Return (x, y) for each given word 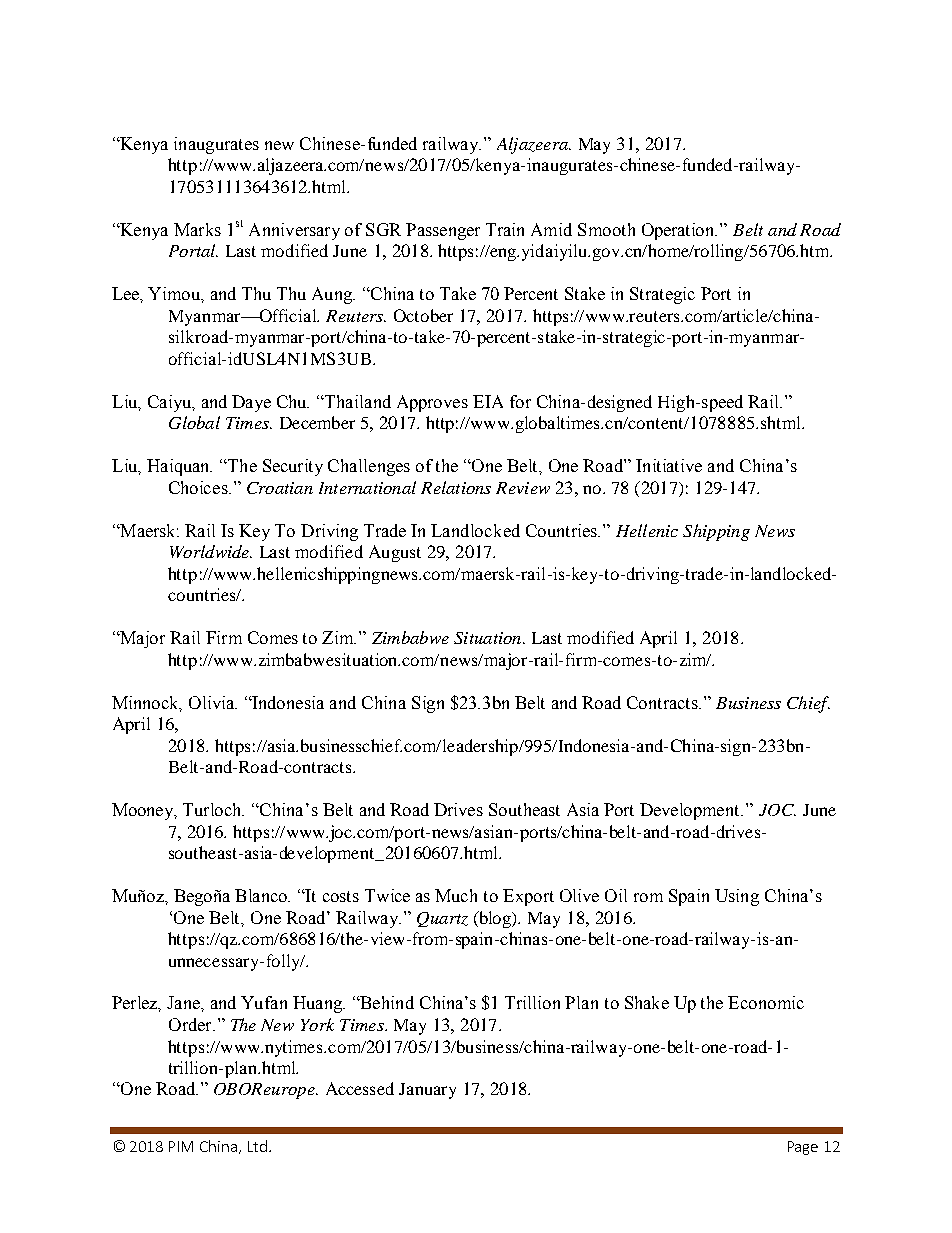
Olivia (213, 702)
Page (803, 1148)
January (427, 1091)
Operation (679, 231)
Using (737, 897)
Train (505, 229)
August (395, 553)
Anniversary (294, 231)
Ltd (257, 1146)
